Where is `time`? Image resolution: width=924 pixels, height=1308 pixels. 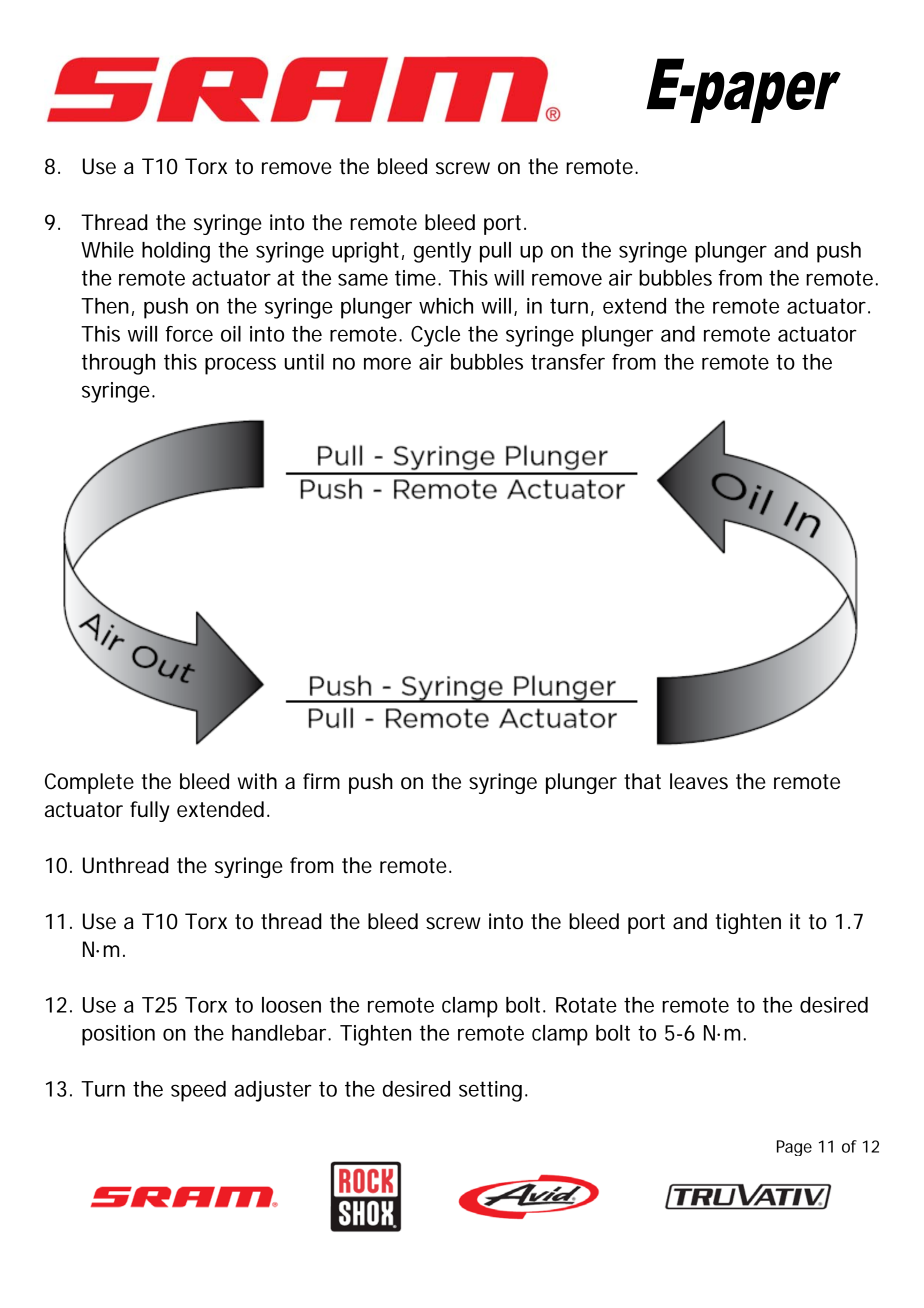
time is located at coordinates (417, 278).
